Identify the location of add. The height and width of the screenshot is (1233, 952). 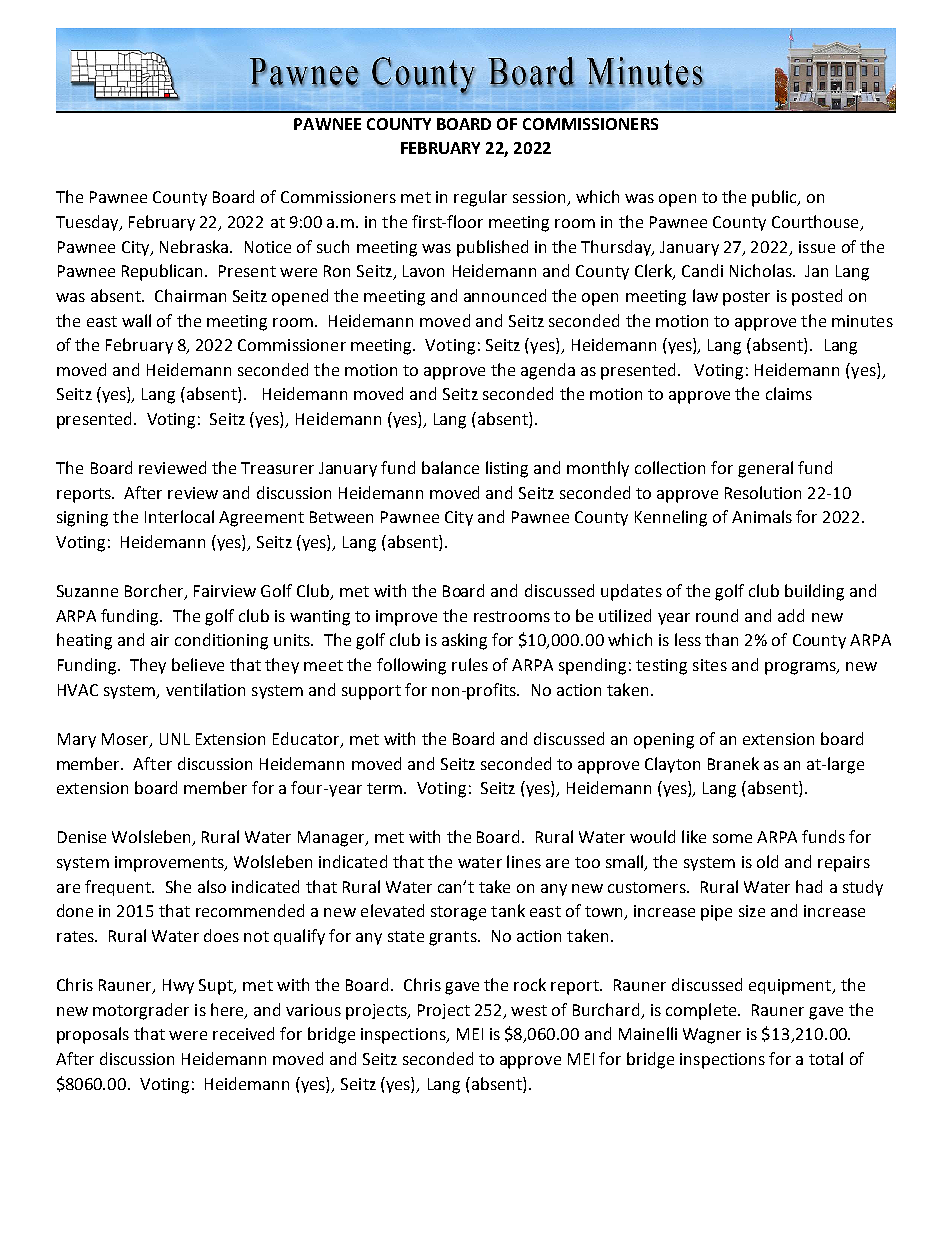
(791, 615).
